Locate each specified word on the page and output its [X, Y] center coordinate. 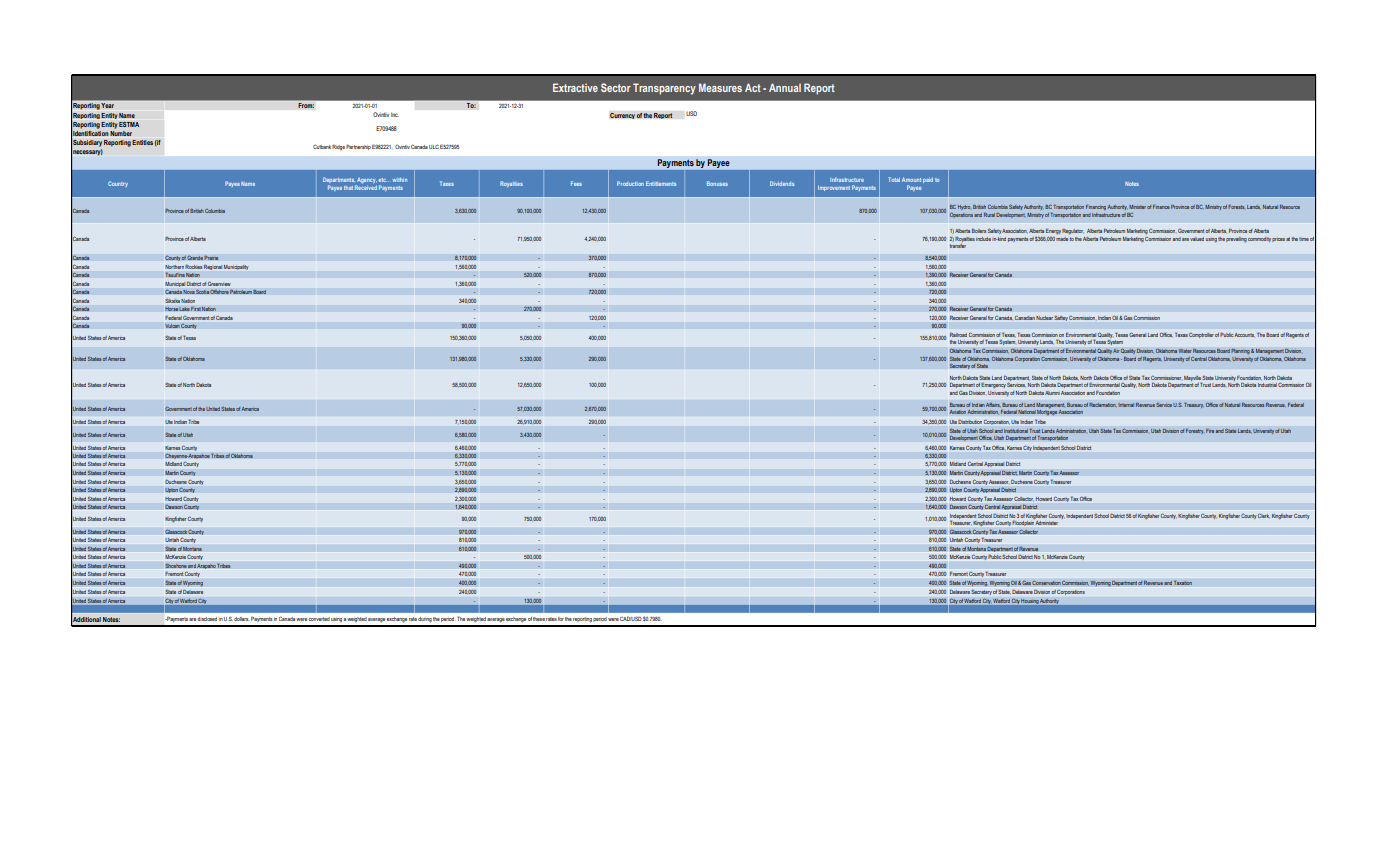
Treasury [1194, 405]
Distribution [970, 422]
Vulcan [172, 326]
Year [108, 107]
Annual [785, 87]
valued [1197, 239]
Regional [213, 267]
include [983, 239]
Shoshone [176, 565]
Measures [720, 87]
